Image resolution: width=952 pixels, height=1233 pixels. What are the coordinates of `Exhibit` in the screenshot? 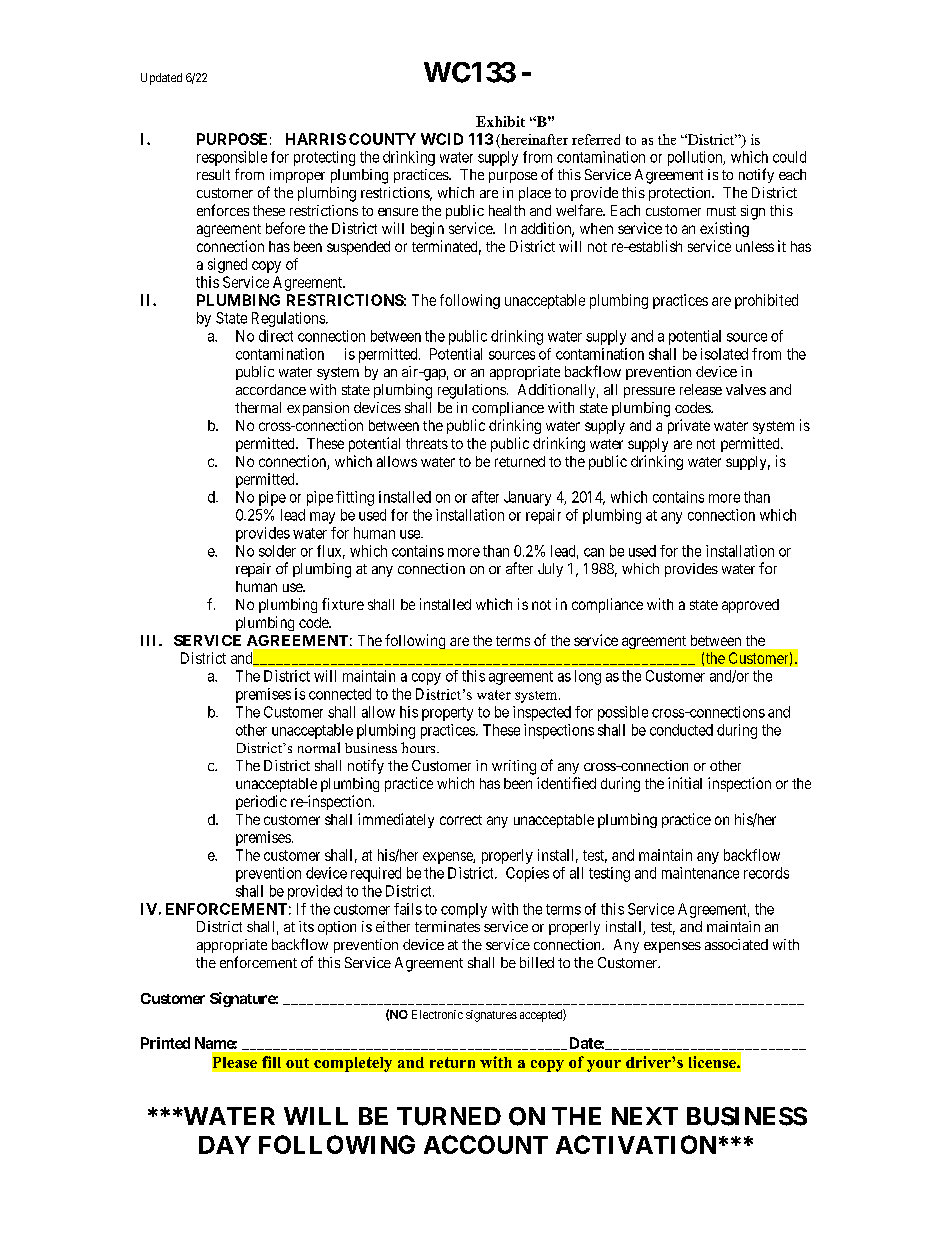 It's located at (500, 121).
